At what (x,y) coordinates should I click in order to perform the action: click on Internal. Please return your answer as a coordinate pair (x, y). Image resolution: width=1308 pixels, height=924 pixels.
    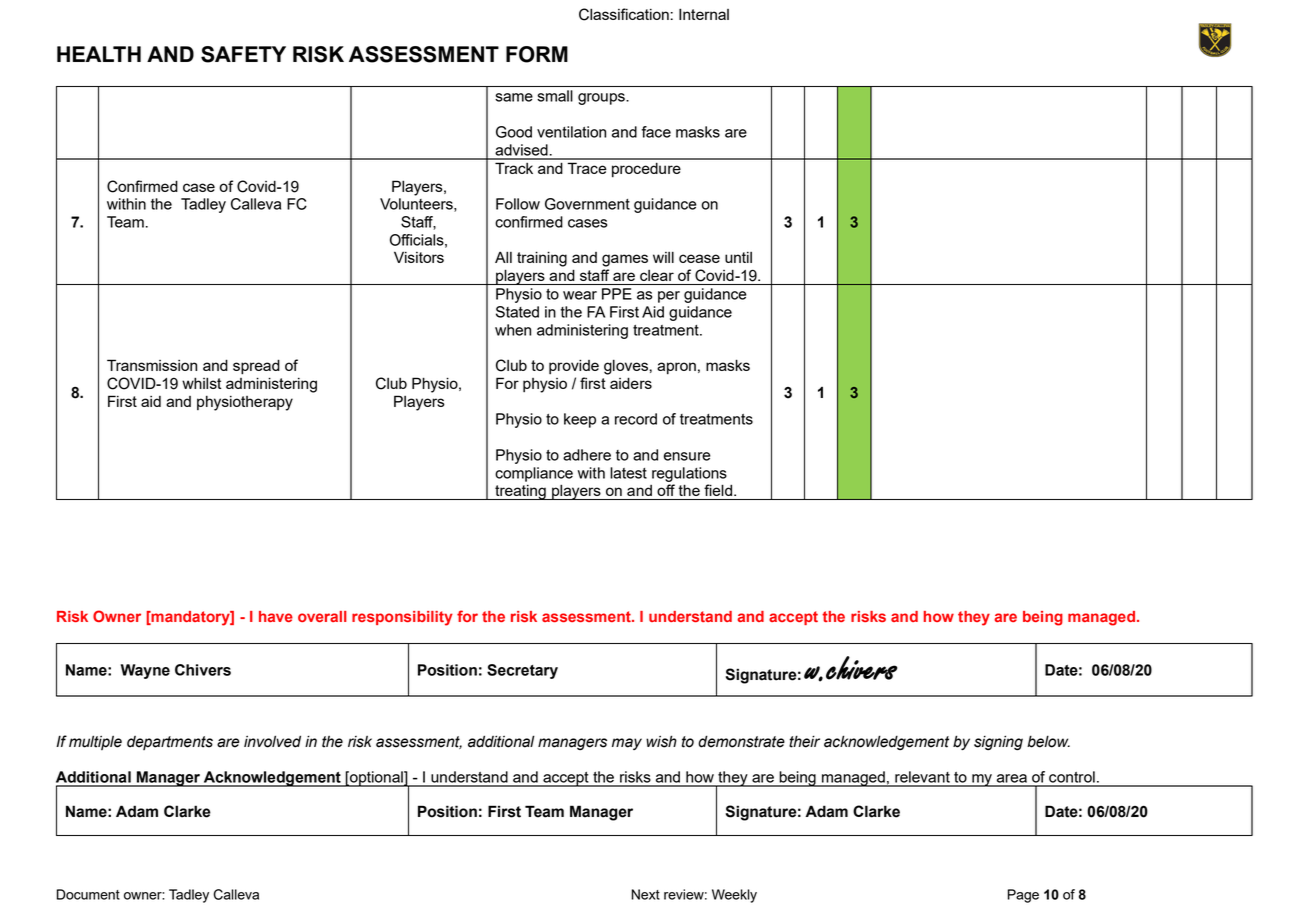
    Looking at the image, I should click on (704, 14).
